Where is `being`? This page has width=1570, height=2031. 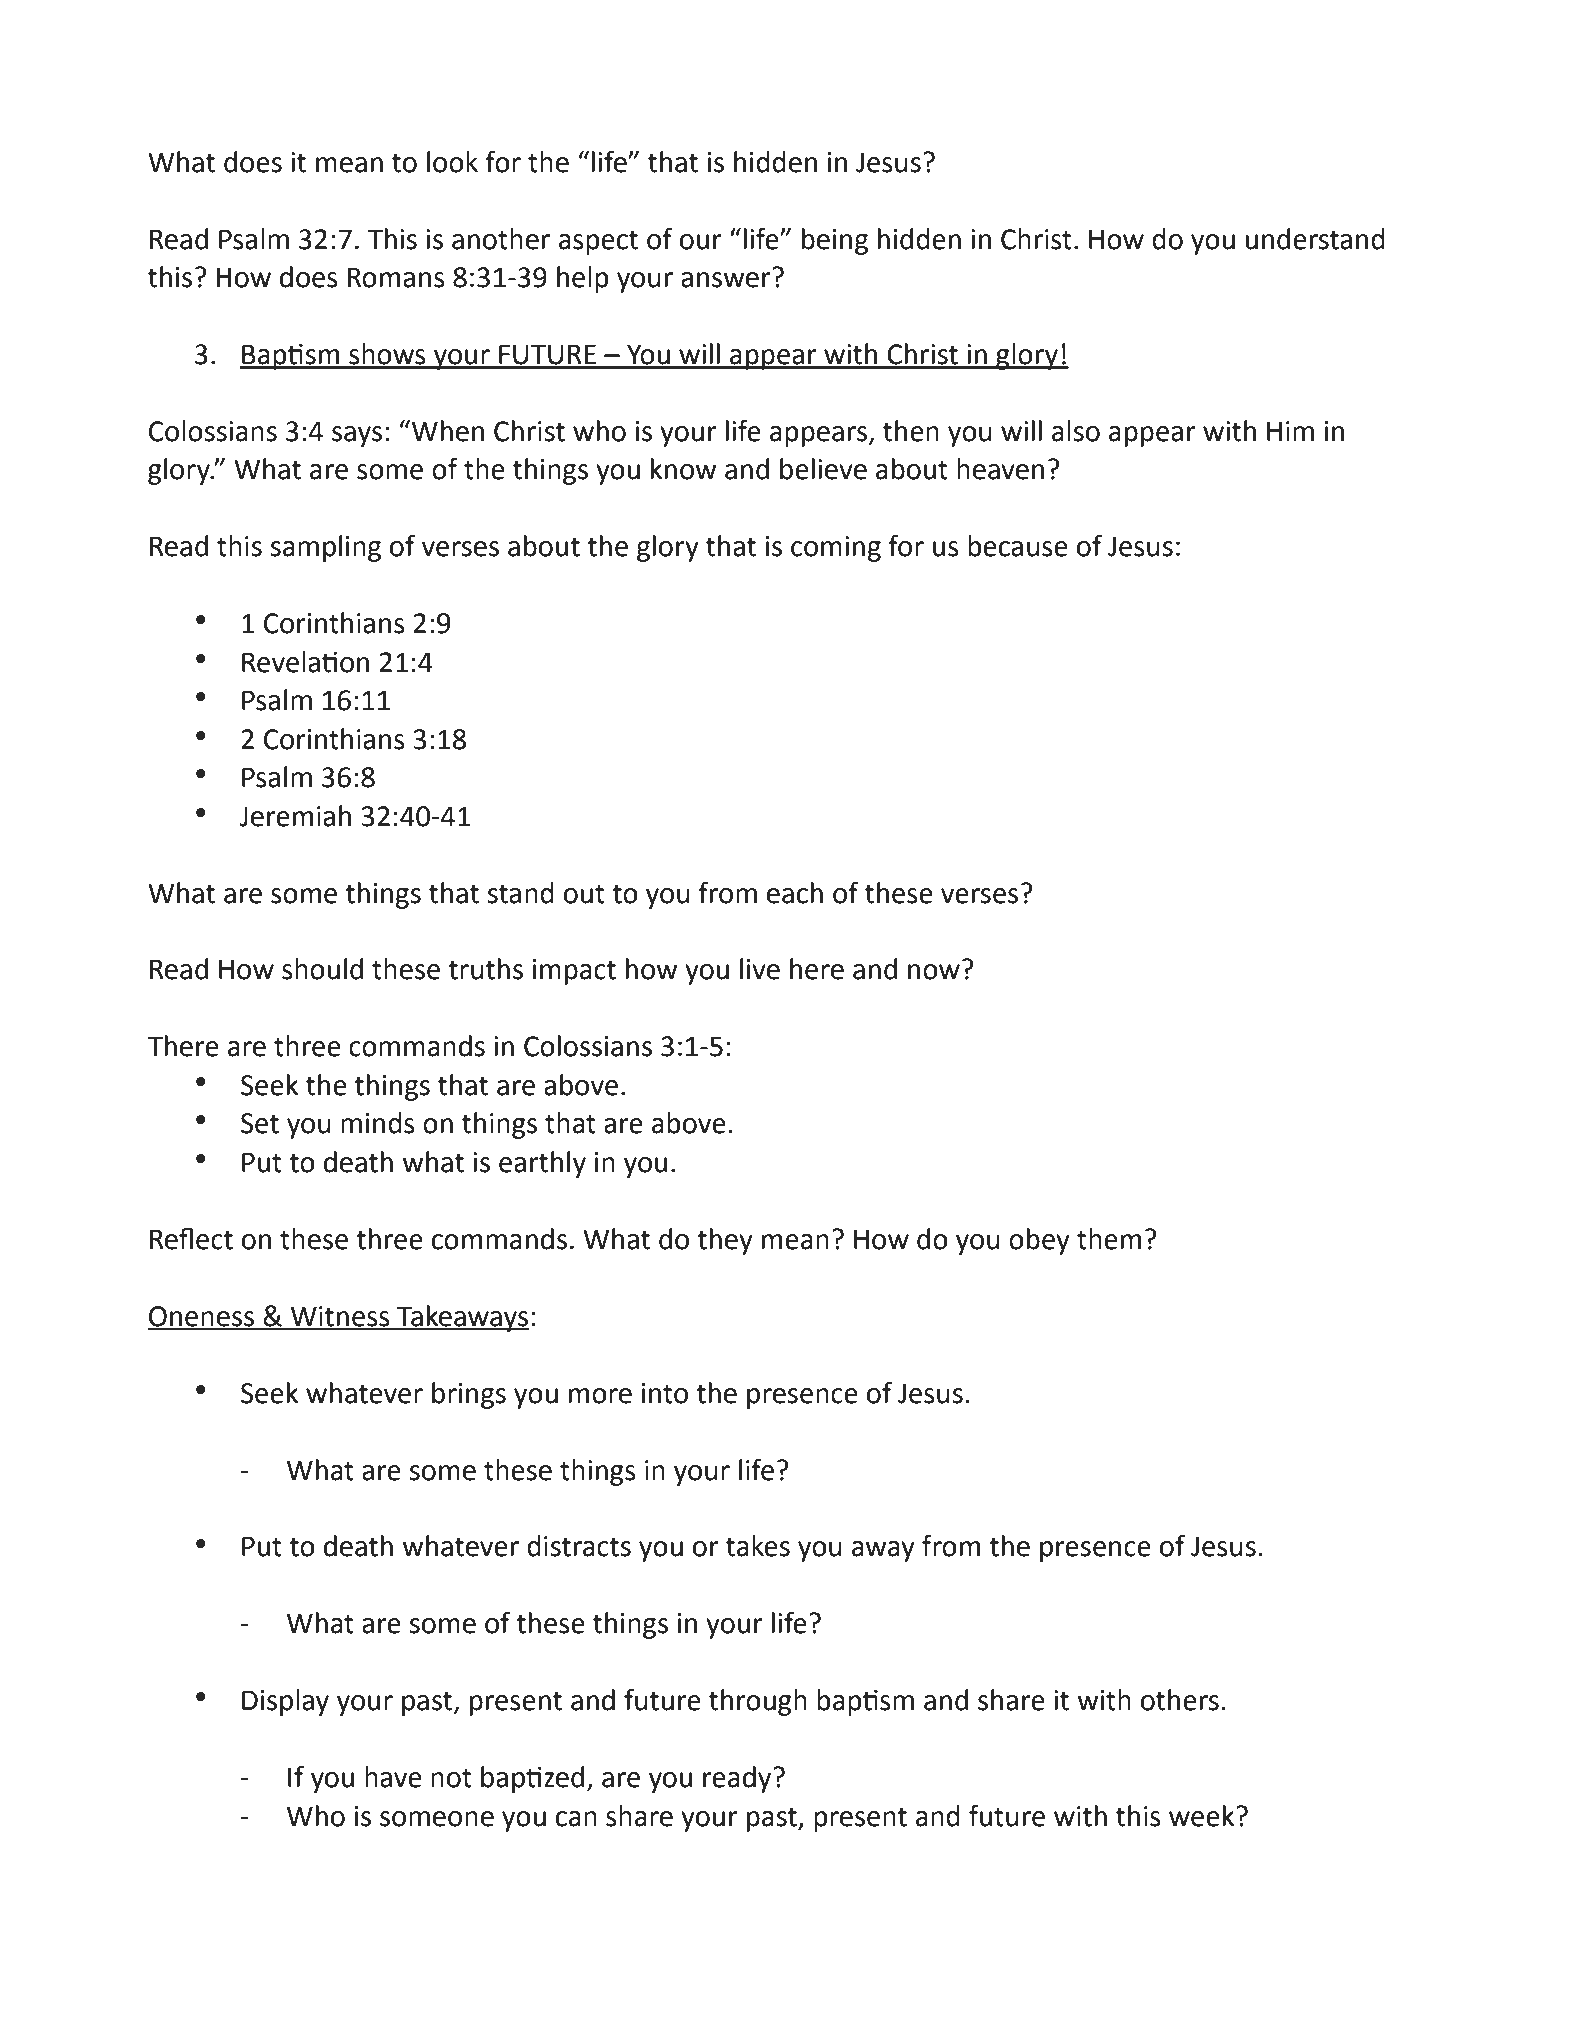
being is located at coordinates (835, 241).
